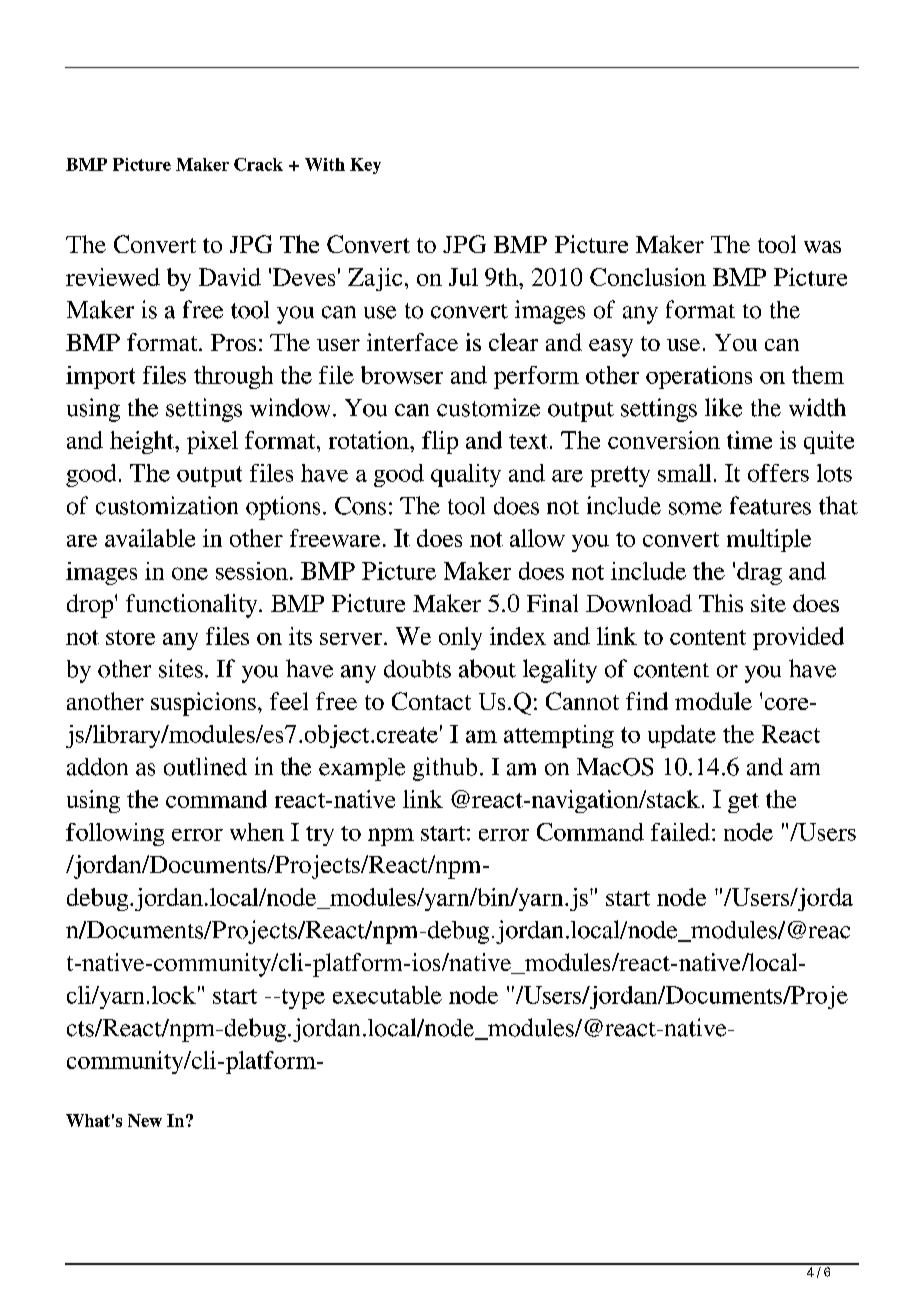  I want to click on Crack, so click(258, 164).
